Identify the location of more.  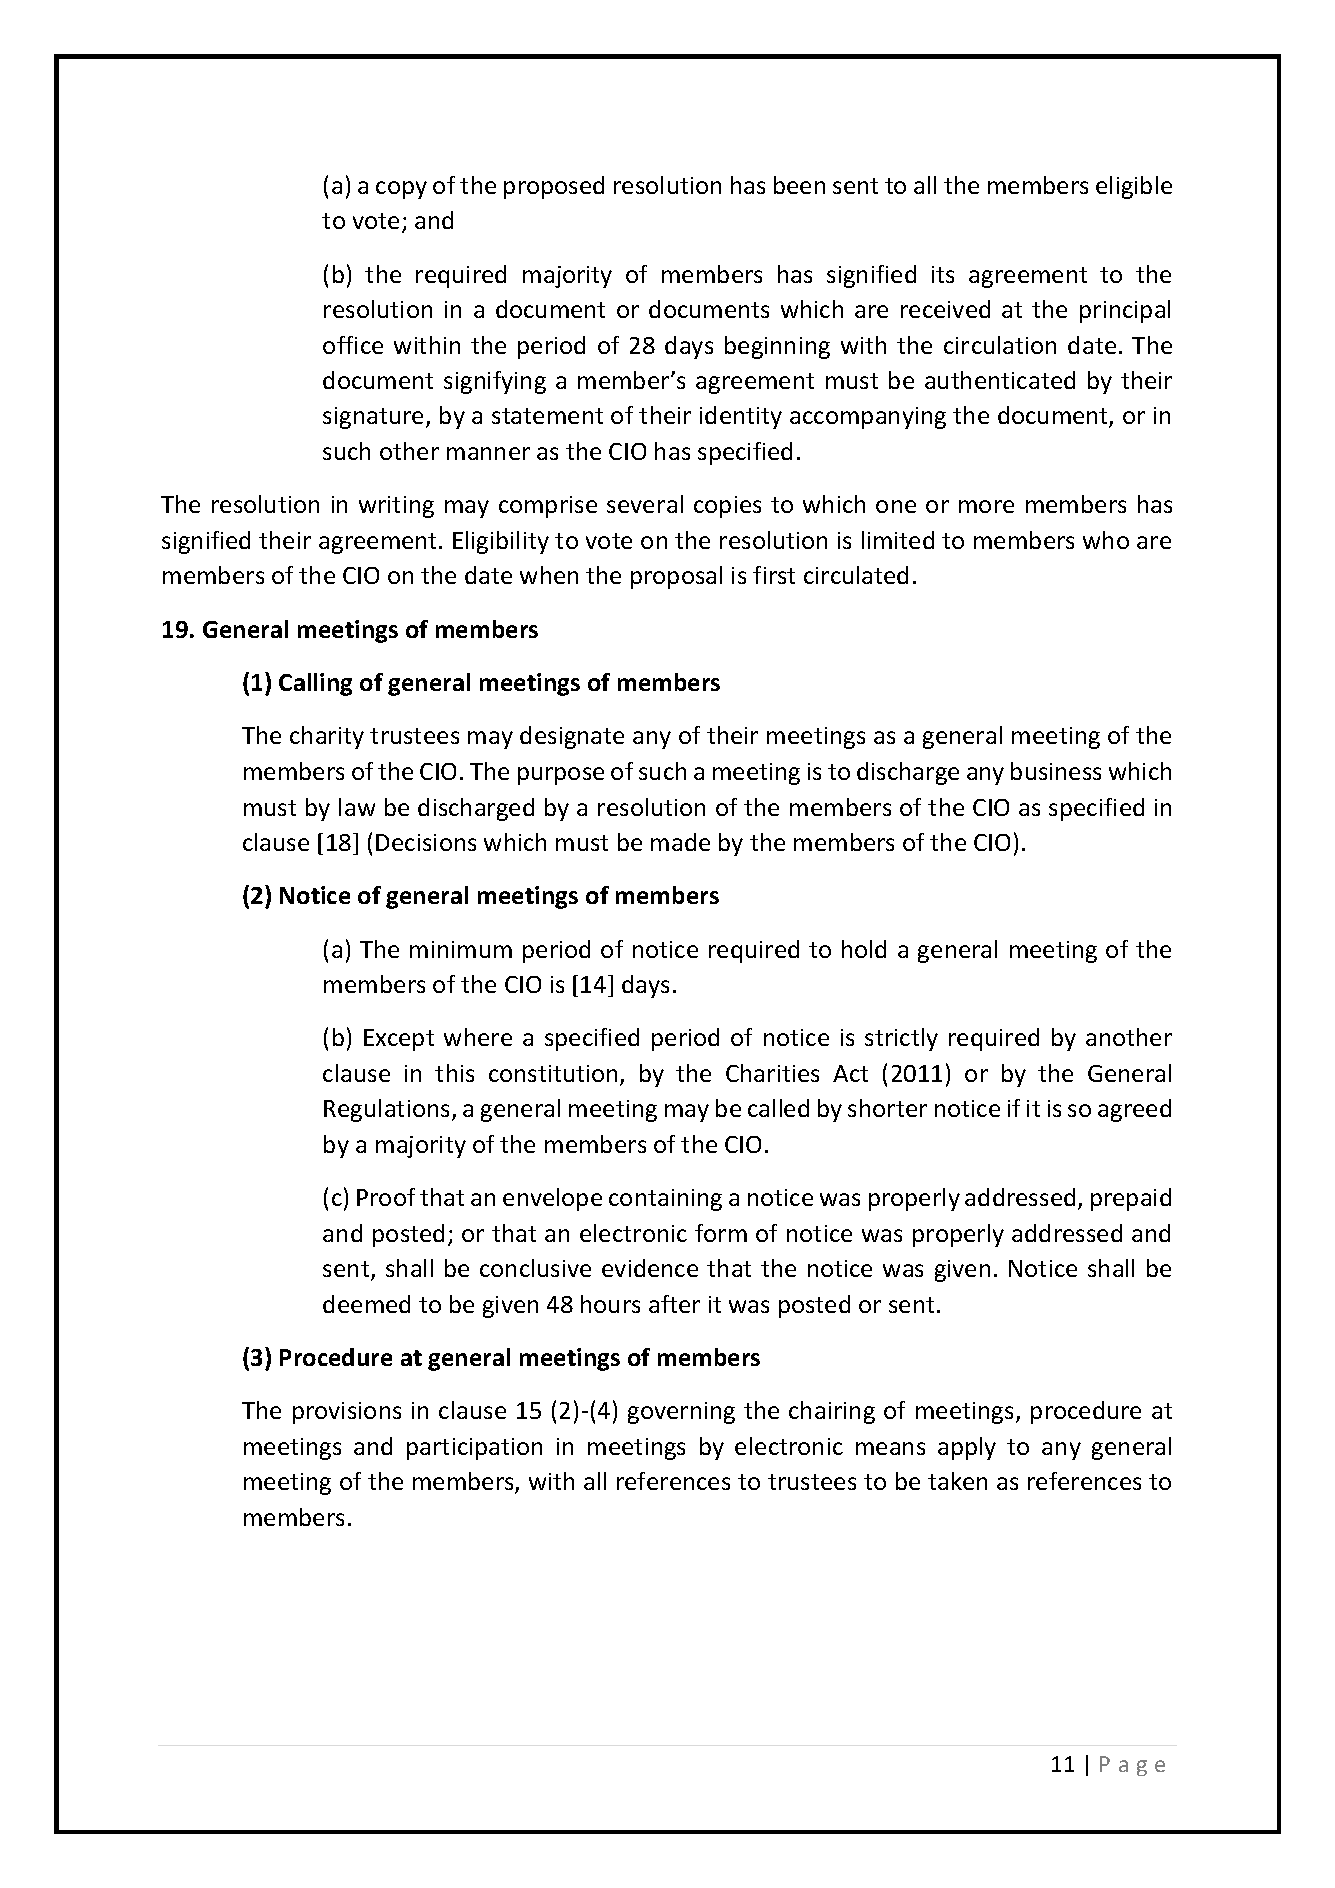
(986, 506).
